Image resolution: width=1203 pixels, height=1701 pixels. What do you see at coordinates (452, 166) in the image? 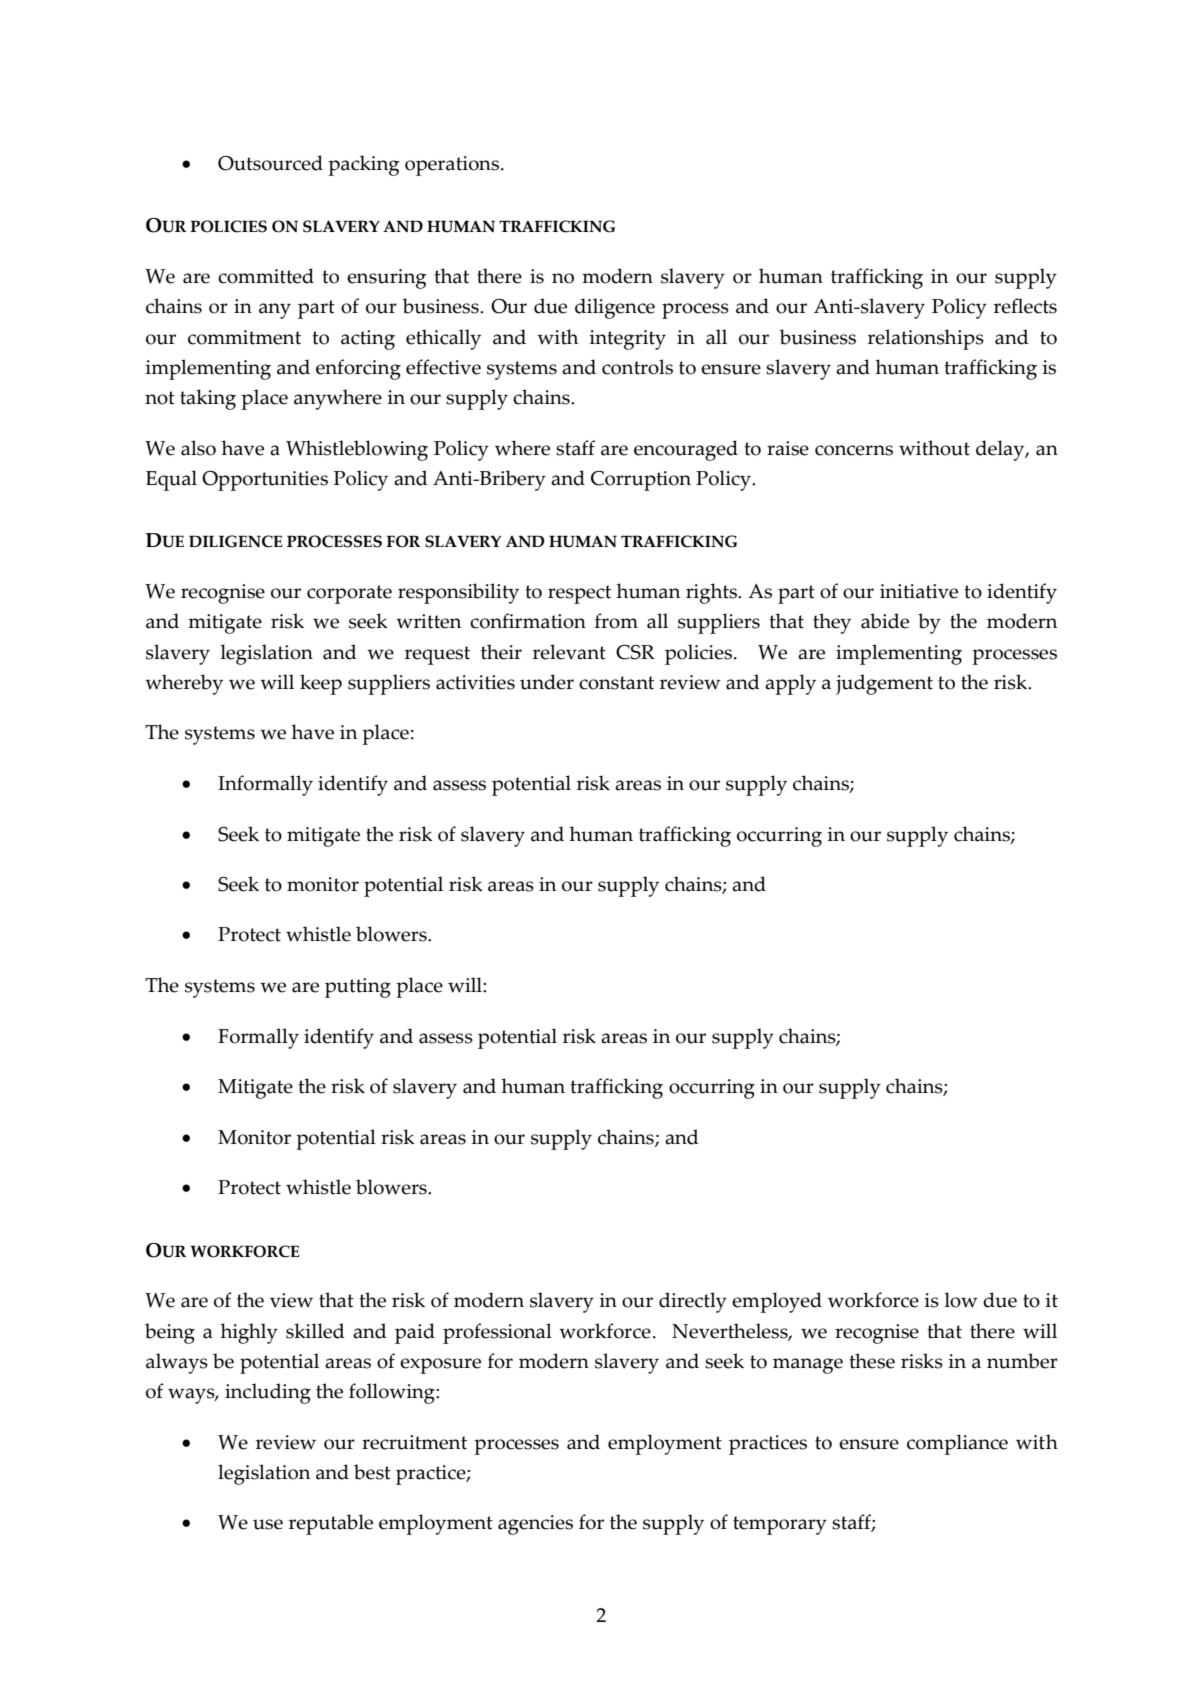
I see `operations` at bounding box center [452, 166].
